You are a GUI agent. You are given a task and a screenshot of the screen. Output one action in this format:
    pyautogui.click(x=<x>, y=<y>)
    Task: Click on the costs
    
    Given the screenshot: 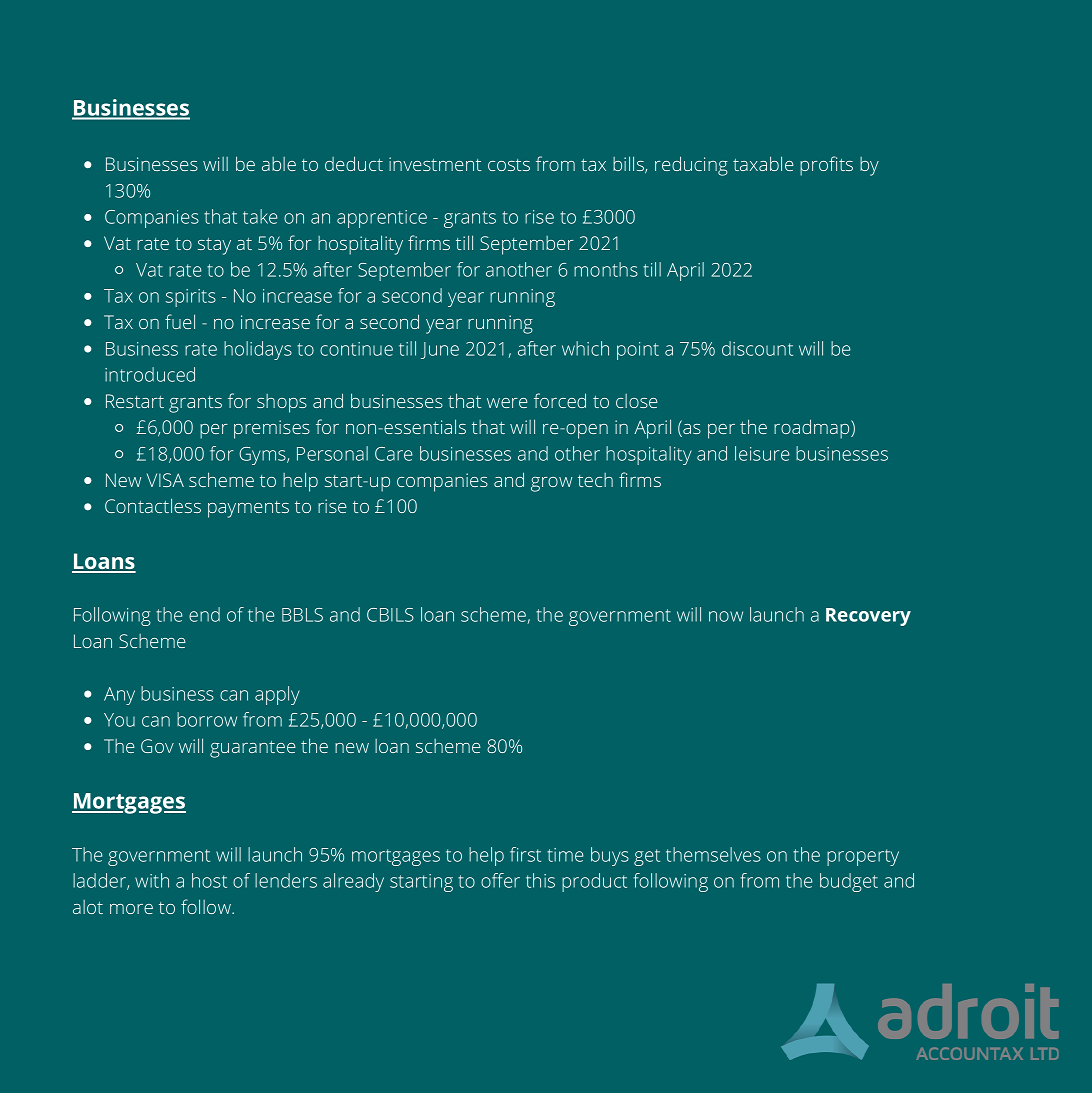 What is the action you would take?
    pyautogui.click(x=509, y=165)
